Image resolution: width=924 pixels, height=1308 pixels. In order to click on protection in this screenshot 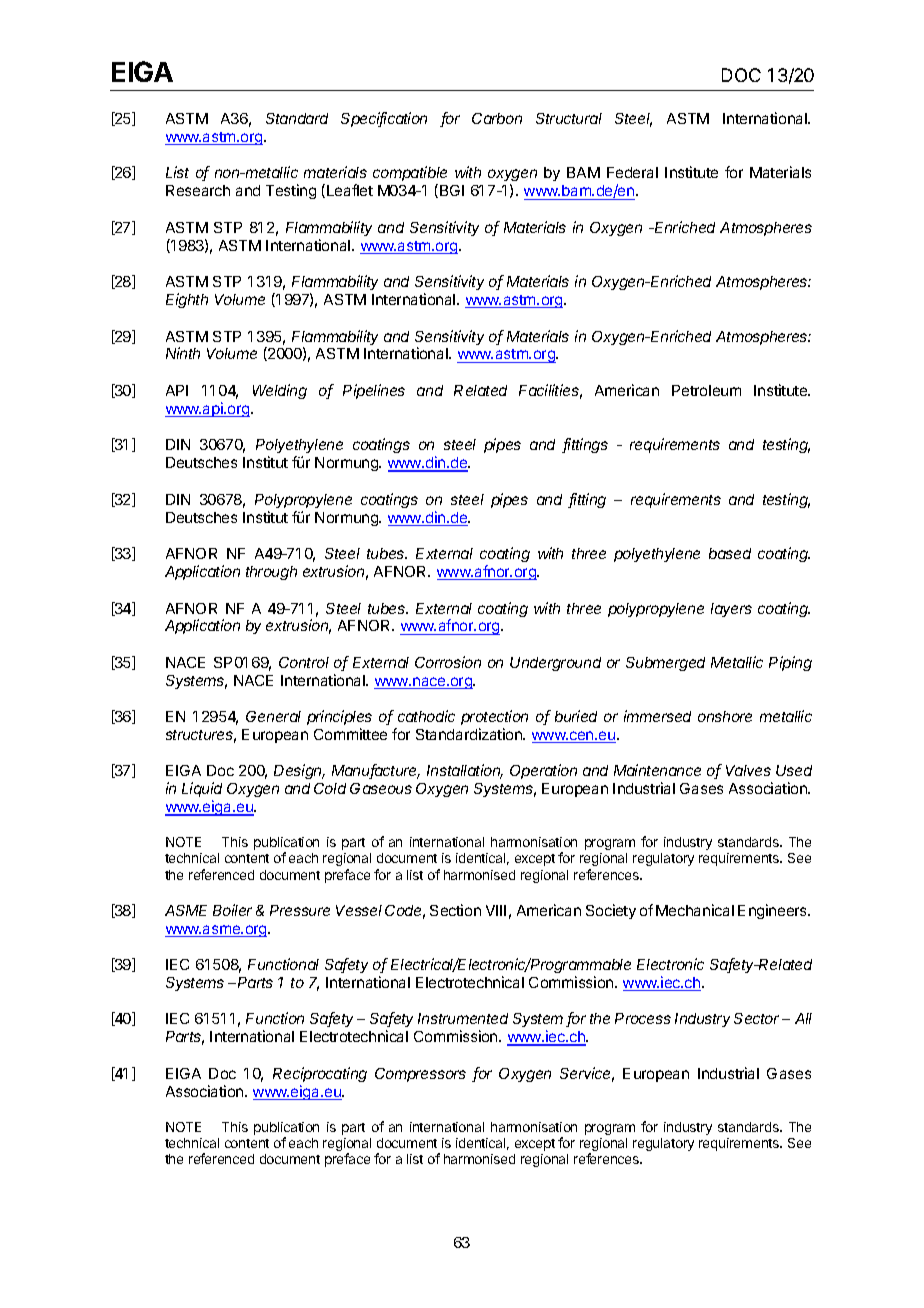, I will do `click(494, 717)`.
